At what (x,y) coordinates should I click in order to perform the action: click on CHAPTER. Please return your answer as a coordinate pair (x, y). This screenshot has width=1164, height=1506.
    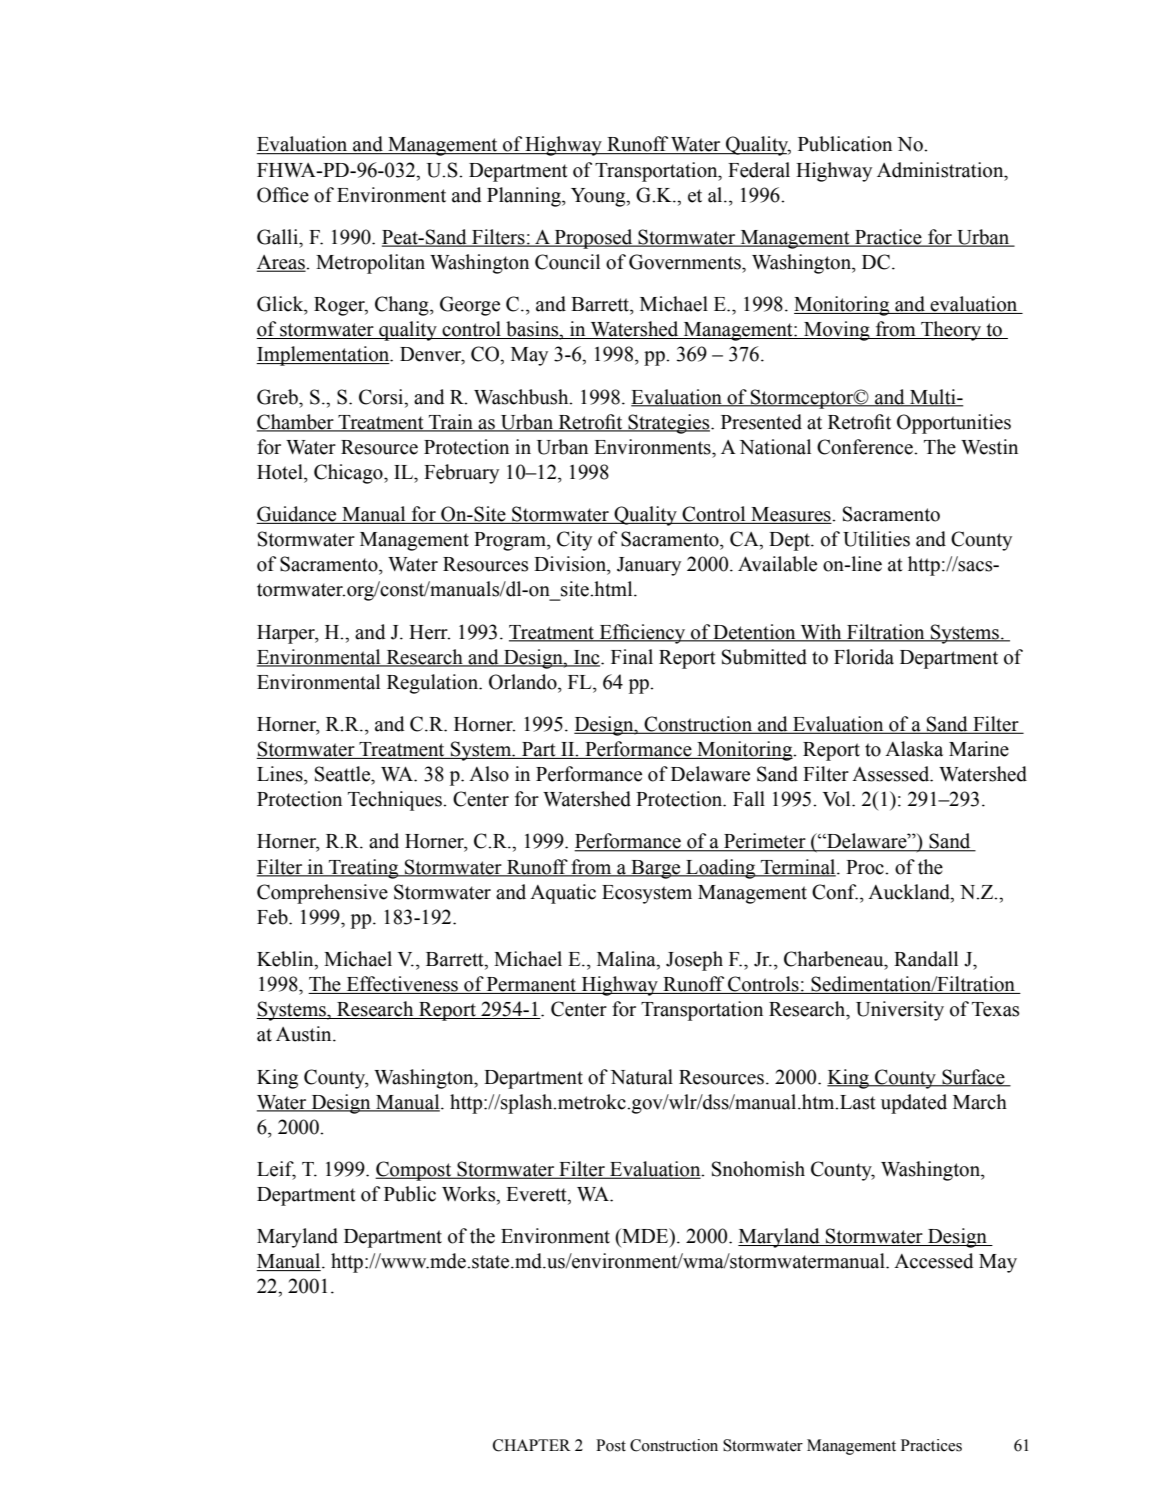
    Looking at the image, I should click on (532, 1445).
